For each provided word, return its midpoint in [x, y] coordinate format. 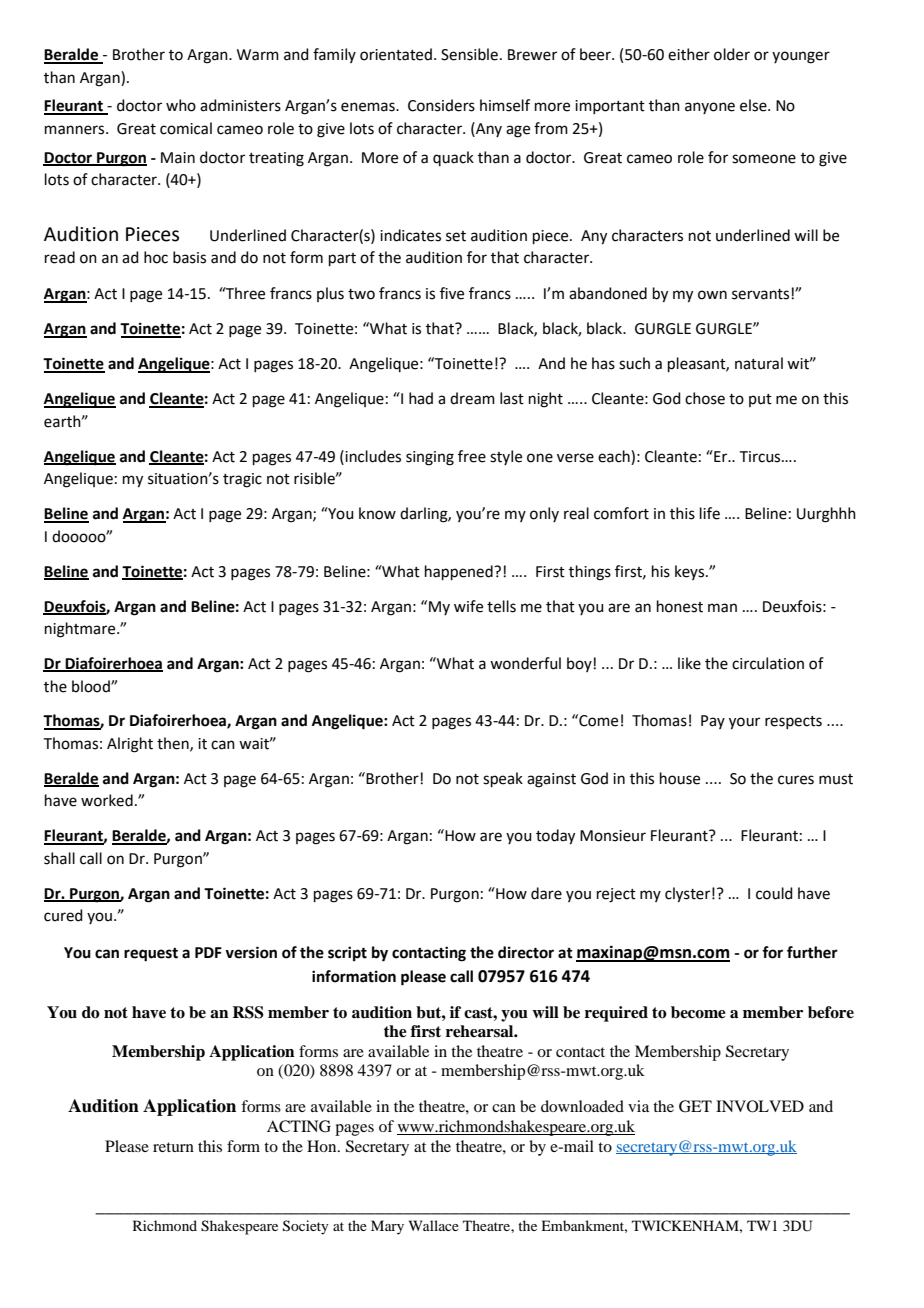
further [812, 952]
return [173, 1147]
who [181, 105]
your [744, 723]
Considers [441, 105]
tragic [242, 480]
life [710, 513]
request [151, 955]
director [526, 952]
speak [503, 779]
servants [762, 294]
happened [460, 572]
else [754, 105]
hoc [156, 257]
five [452, 293]
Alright [130, 745]
